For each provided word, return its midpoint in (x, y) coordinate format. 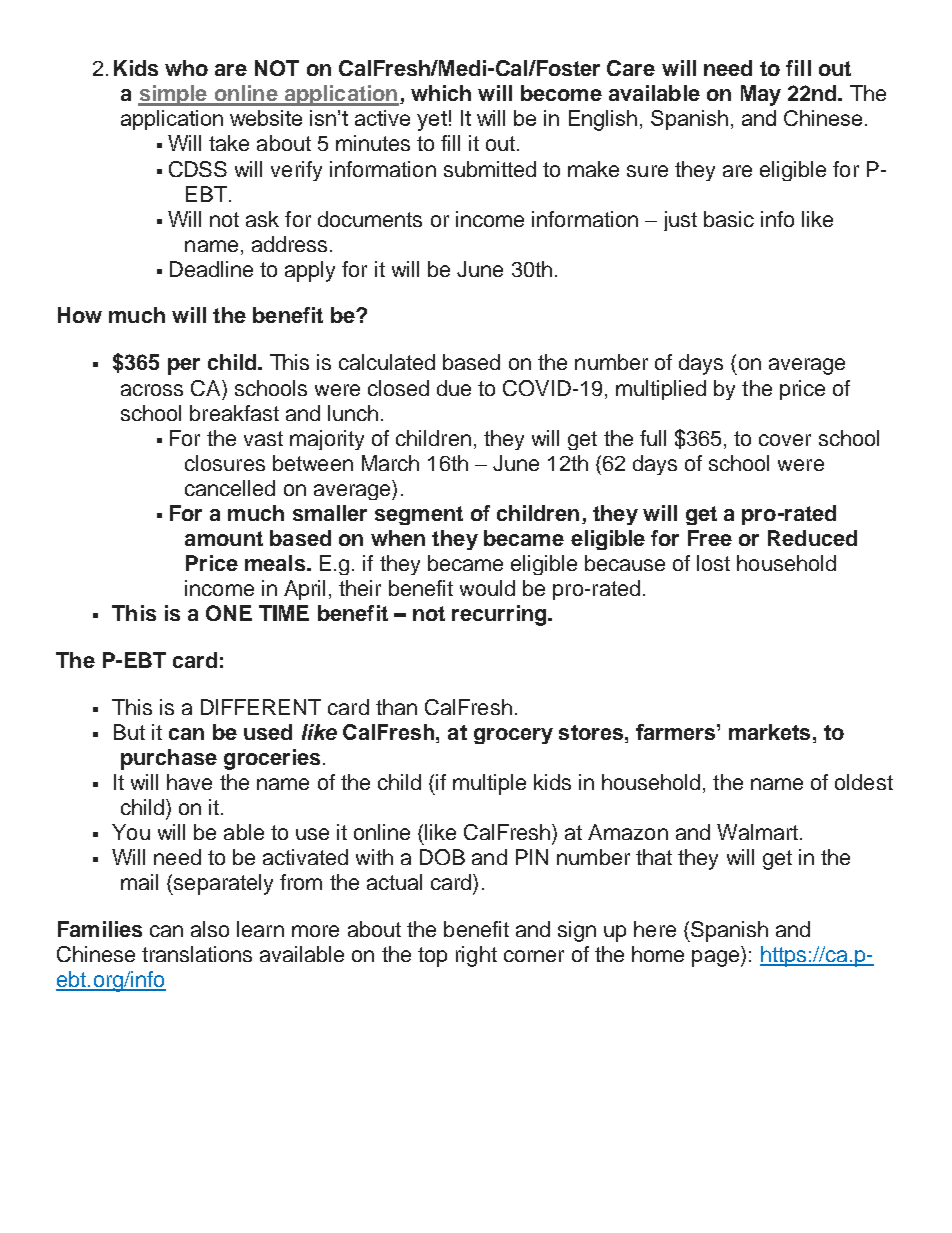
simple (173, 95)
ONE (229, 613)
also (210, 929)
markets (769, 732)
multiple (489, 784)
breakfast (234, 413)
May (761, 95)
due (454, 388)
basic (729, 219)
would (487, 588)
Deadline (211, 269)
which (441, 93)
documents (370, 219)
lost (713, 563)
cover (785, 440)
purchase (169, 759)
